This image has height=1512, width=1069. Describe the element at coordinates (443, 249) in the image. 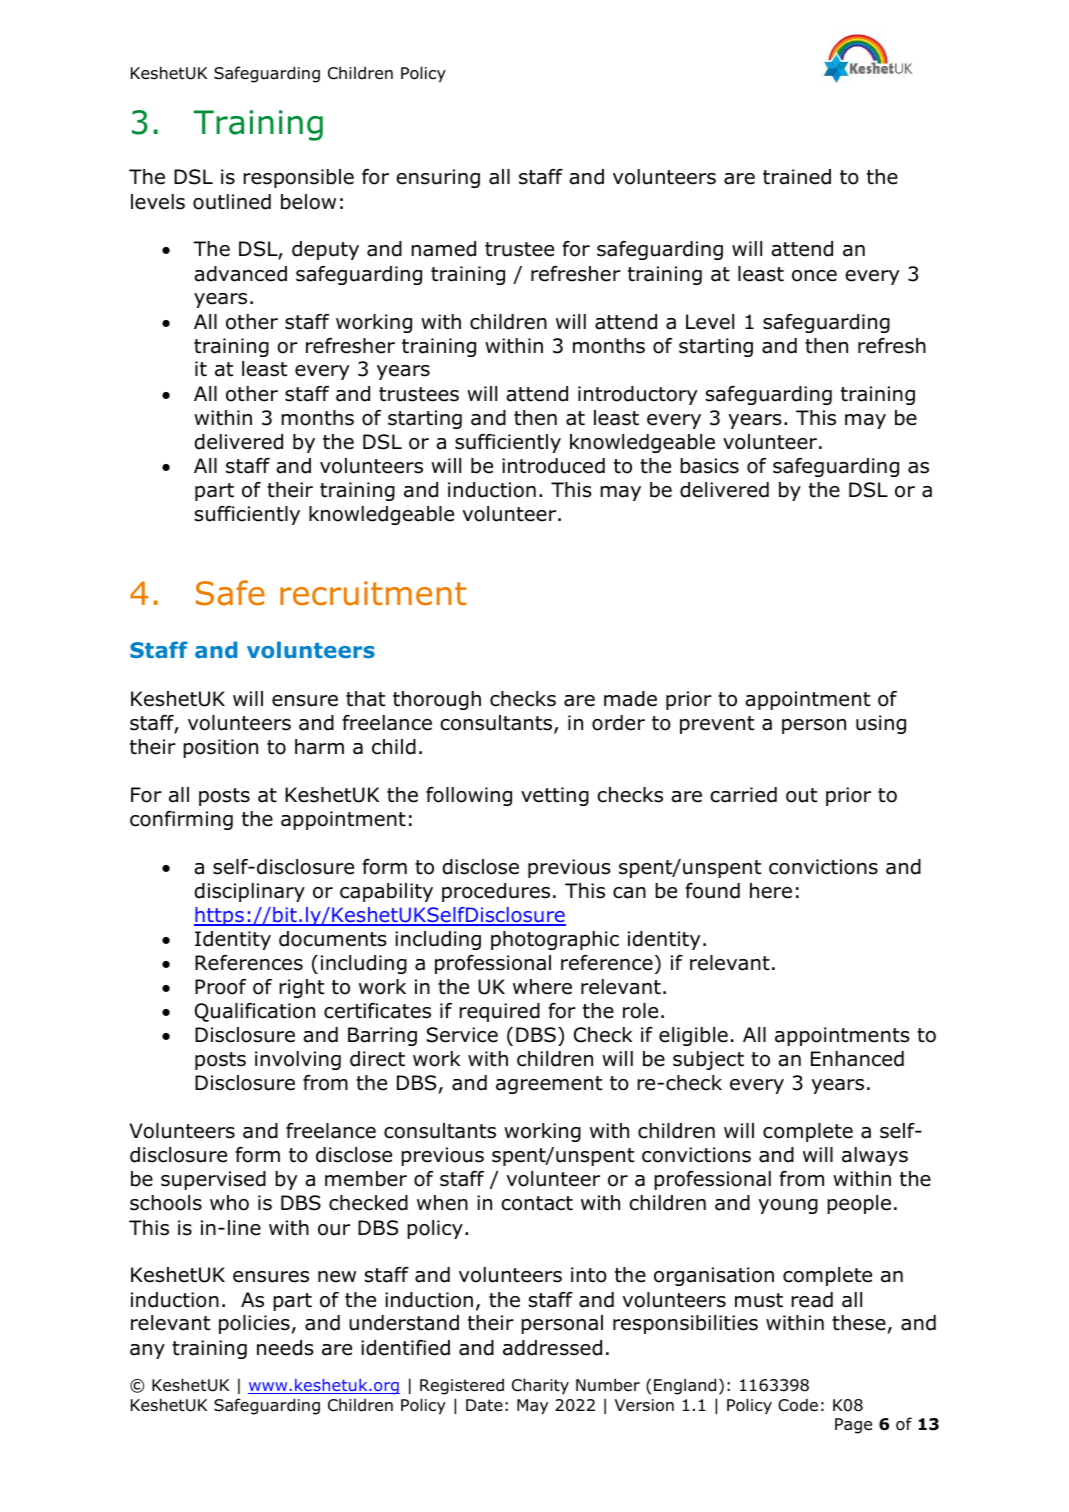

I see `named` at that location.
